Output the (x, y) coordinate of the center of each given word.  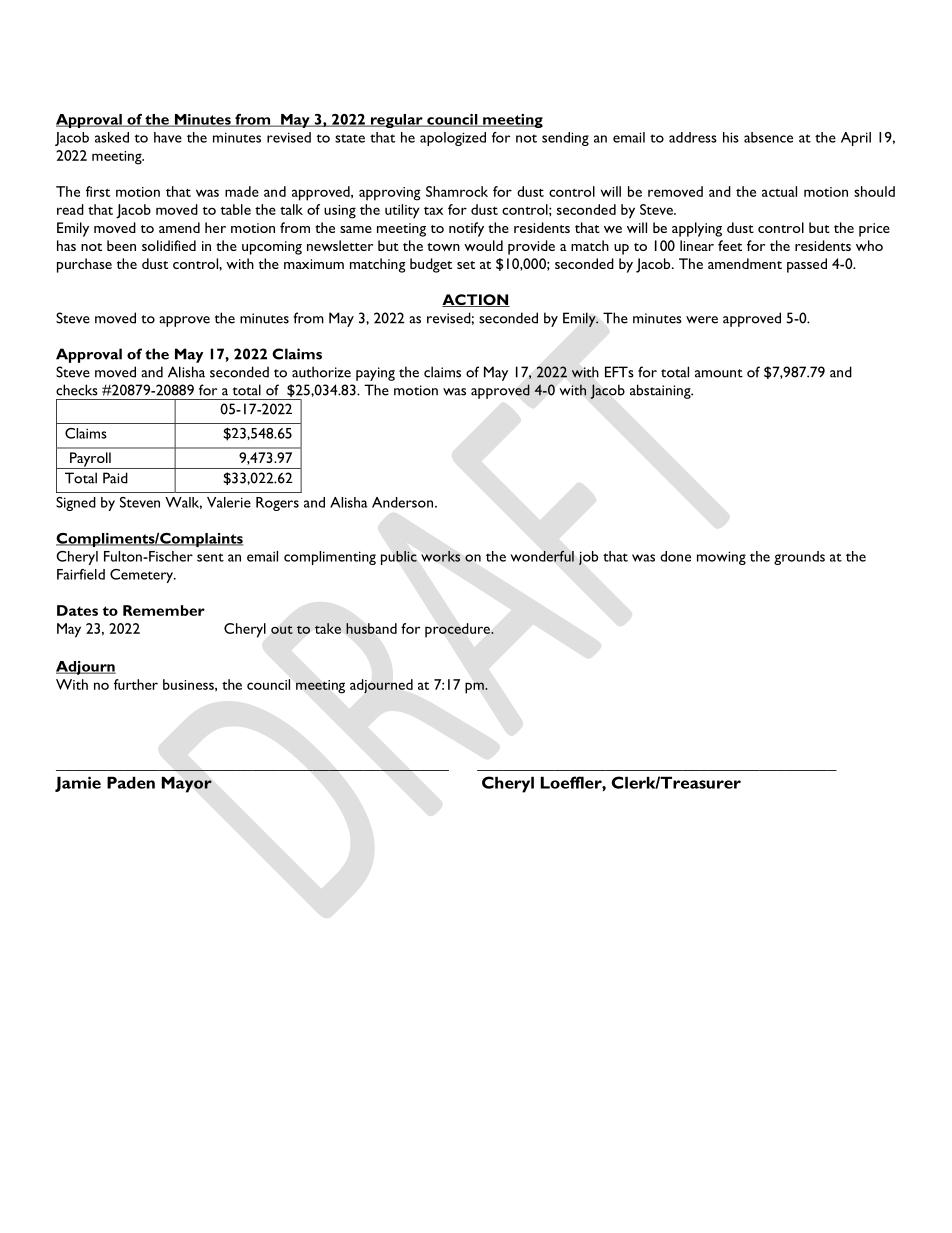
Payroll (90, 460)
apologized (453, 139)
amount (719, 373)
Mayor (187, 784)
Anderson (402, 502)
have (168, 137)
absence (768, 137)
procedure (458, 630)
